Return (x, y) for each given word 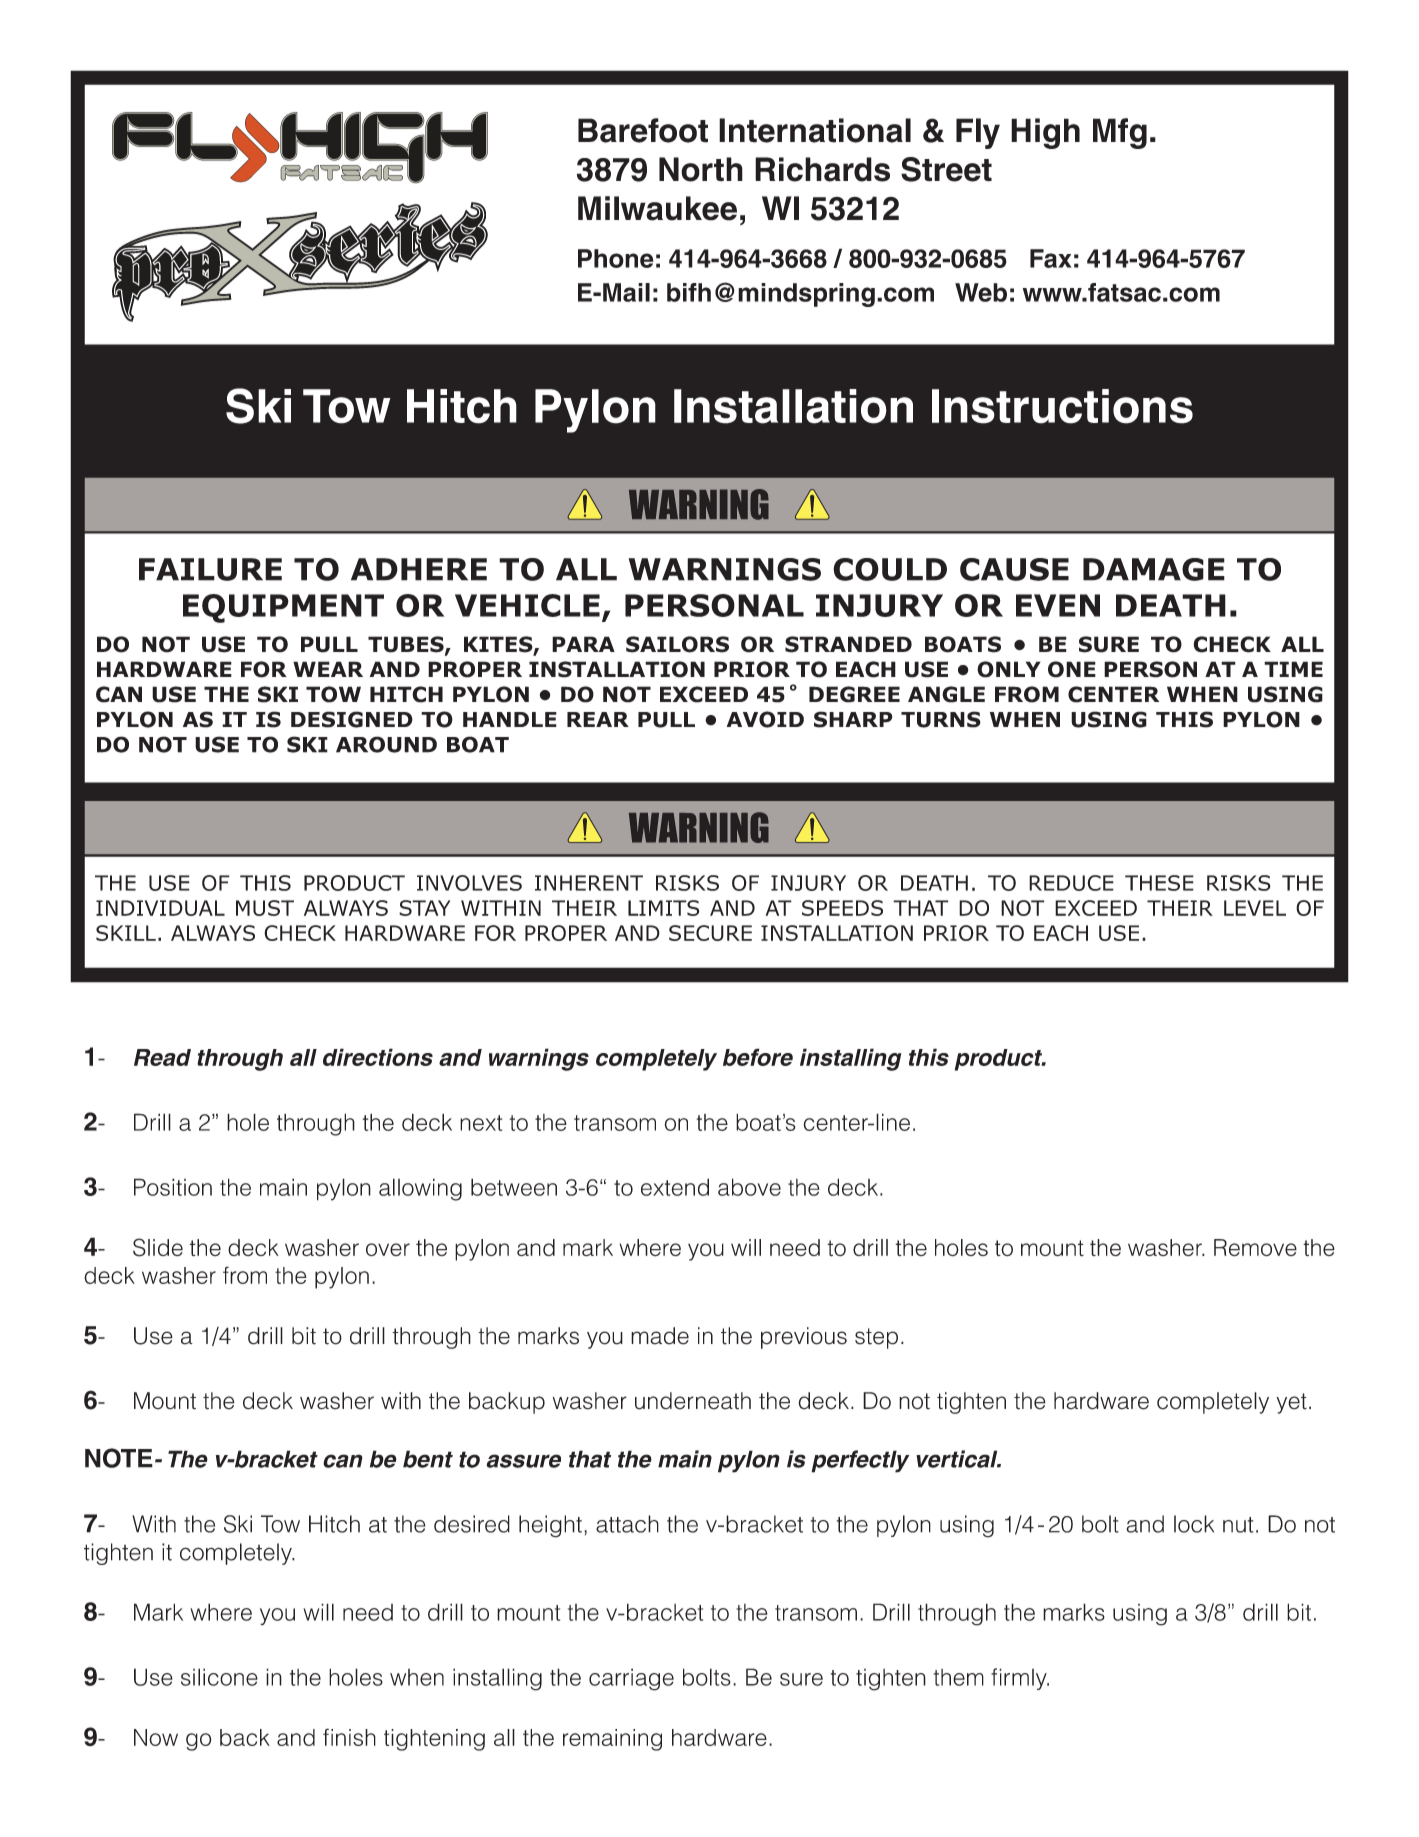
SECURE (710, 933)
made (660, 1336)
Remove (1255, 1248)
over (388, 1250)
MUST (265, 908)
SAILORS (677, 644)
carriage (631, 1679)
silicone (219, 1677)
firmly (1020, 1679)
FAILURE (210, 569)
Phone (616, 258)
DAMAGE (1154, 569)
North (701, 169)
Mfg (1120, 133)
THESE (1159, 883)
